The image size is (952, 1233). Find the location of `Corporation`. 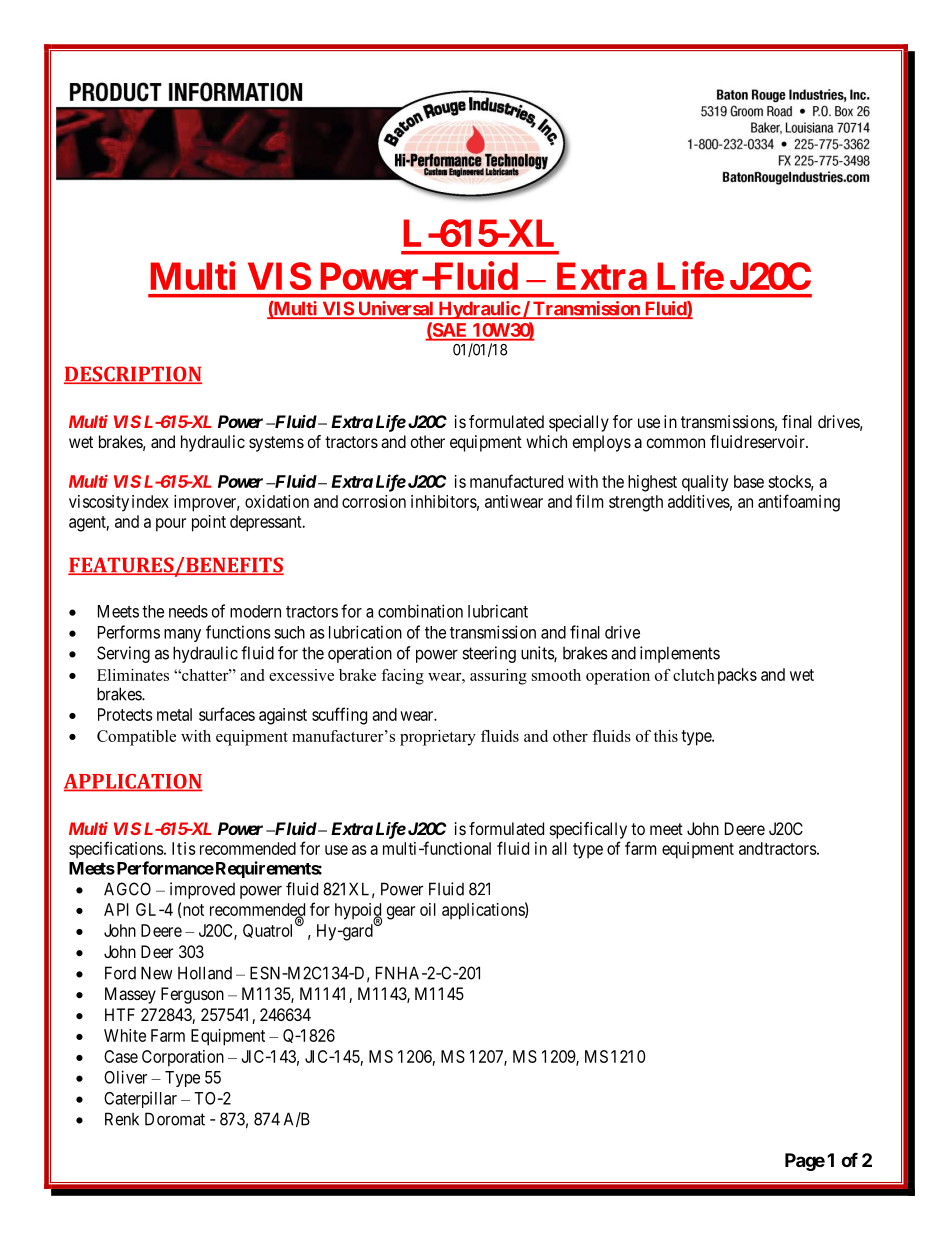

Corporation is located at coordinates (183, 1058).
